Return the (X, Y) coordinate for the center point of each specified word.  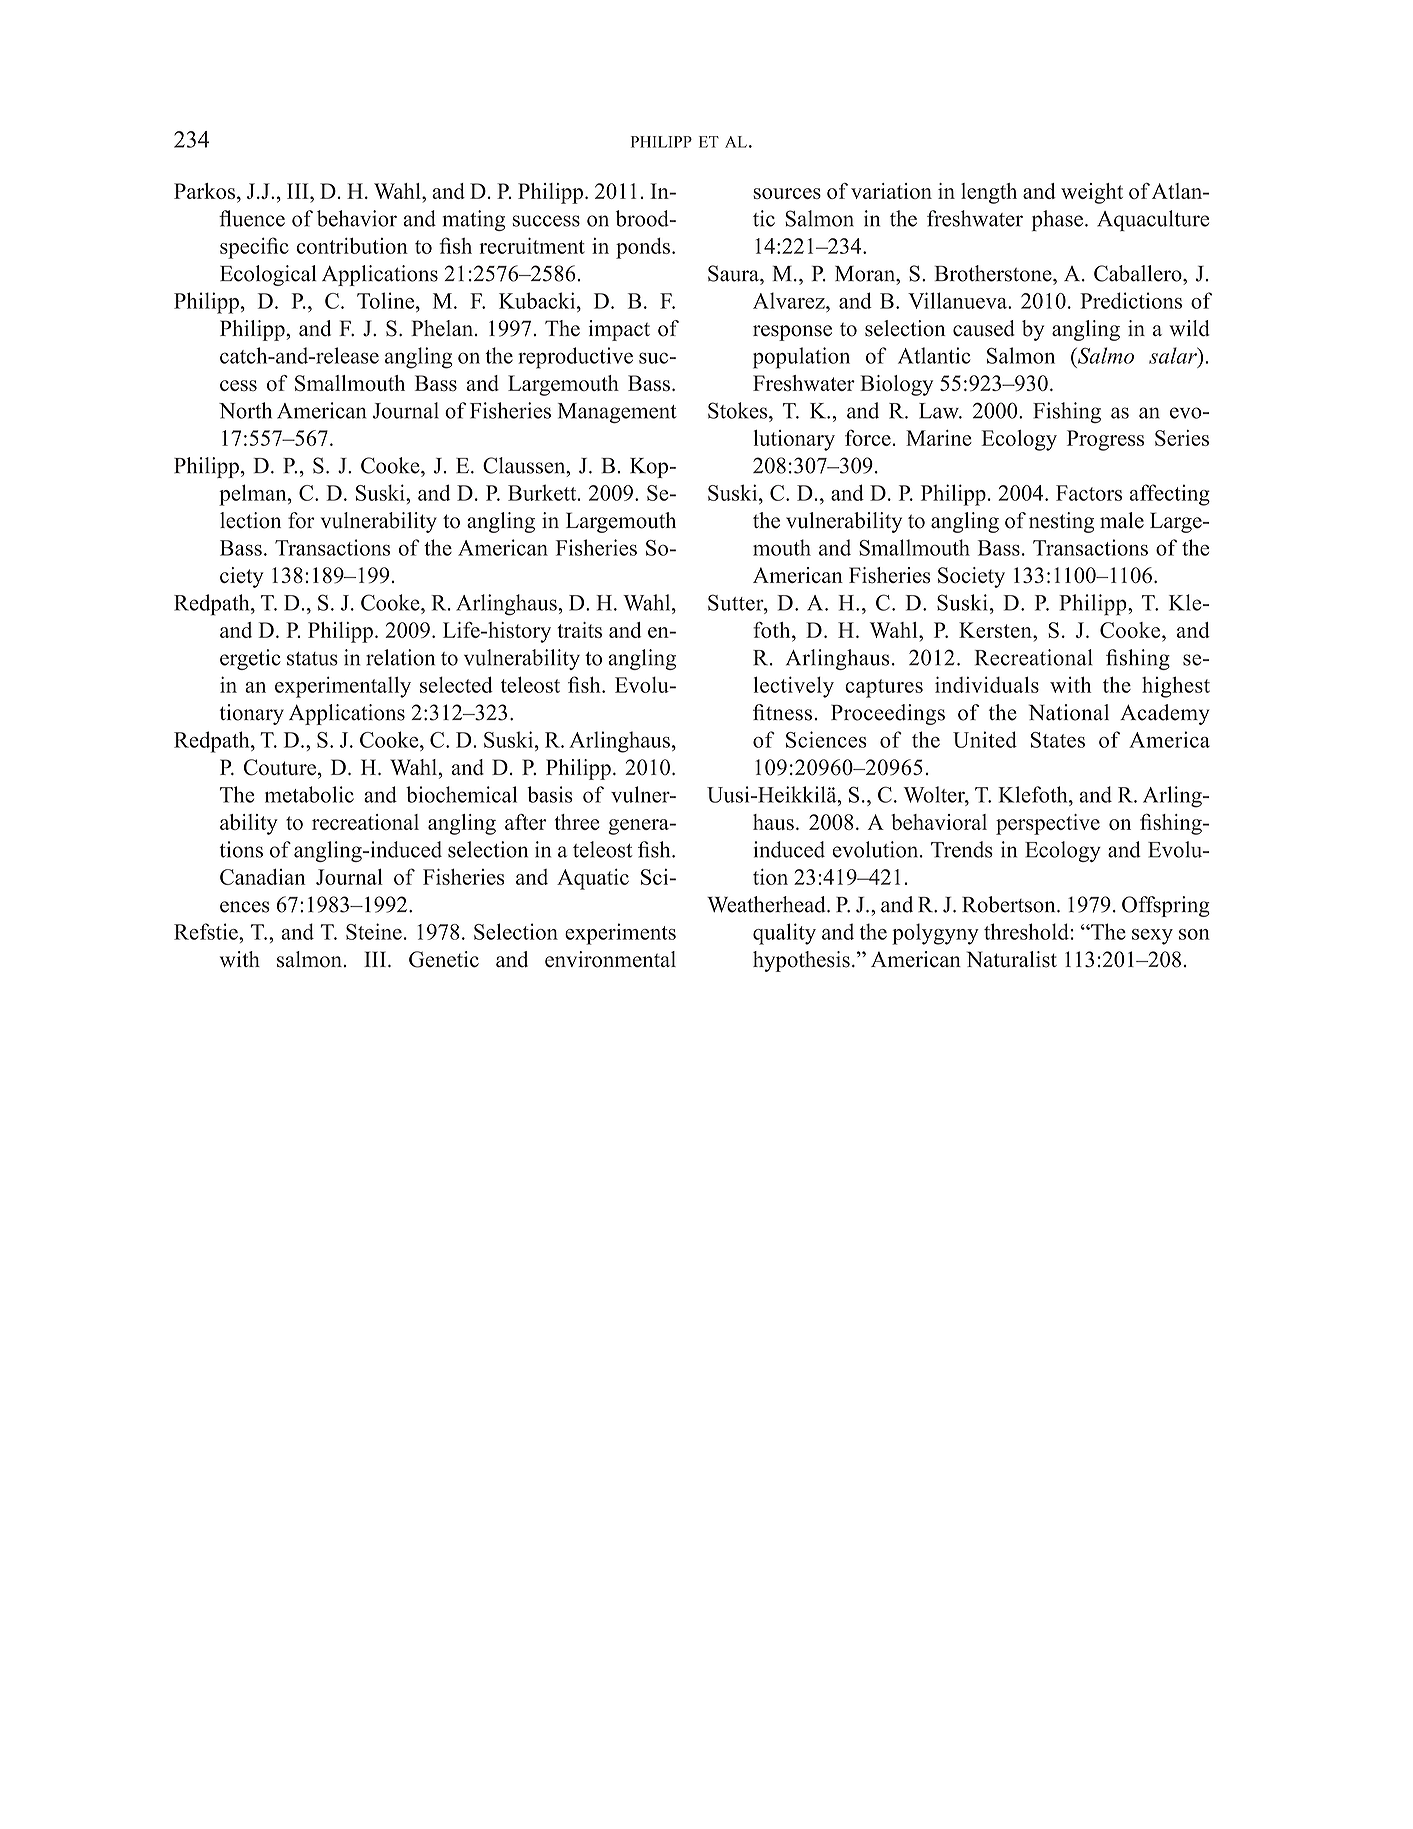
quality (784, 934)
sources (787, 193)
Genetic (444, 959)
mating (474, 220)
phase (1057, 220)
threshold (1026, 931)
